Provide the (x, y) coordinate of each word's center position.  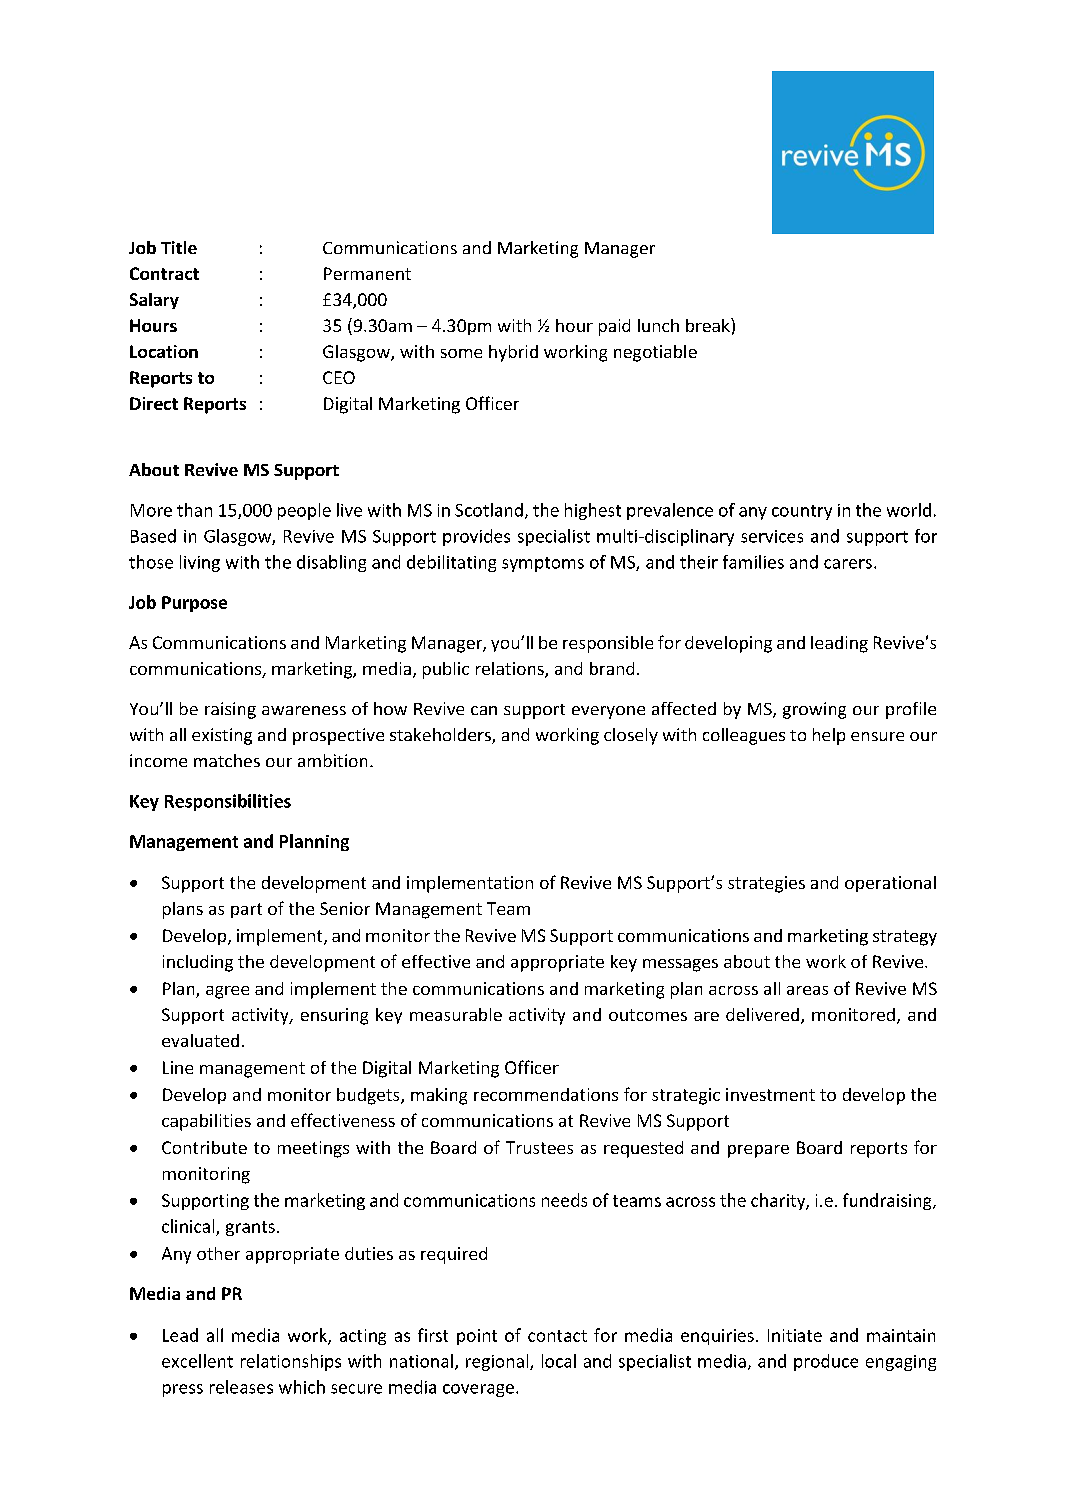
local (559, 1361)
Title (179, 247)
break (709, 325)
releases (241, 1387)
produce (826, 1362)
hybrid (513, 353)
